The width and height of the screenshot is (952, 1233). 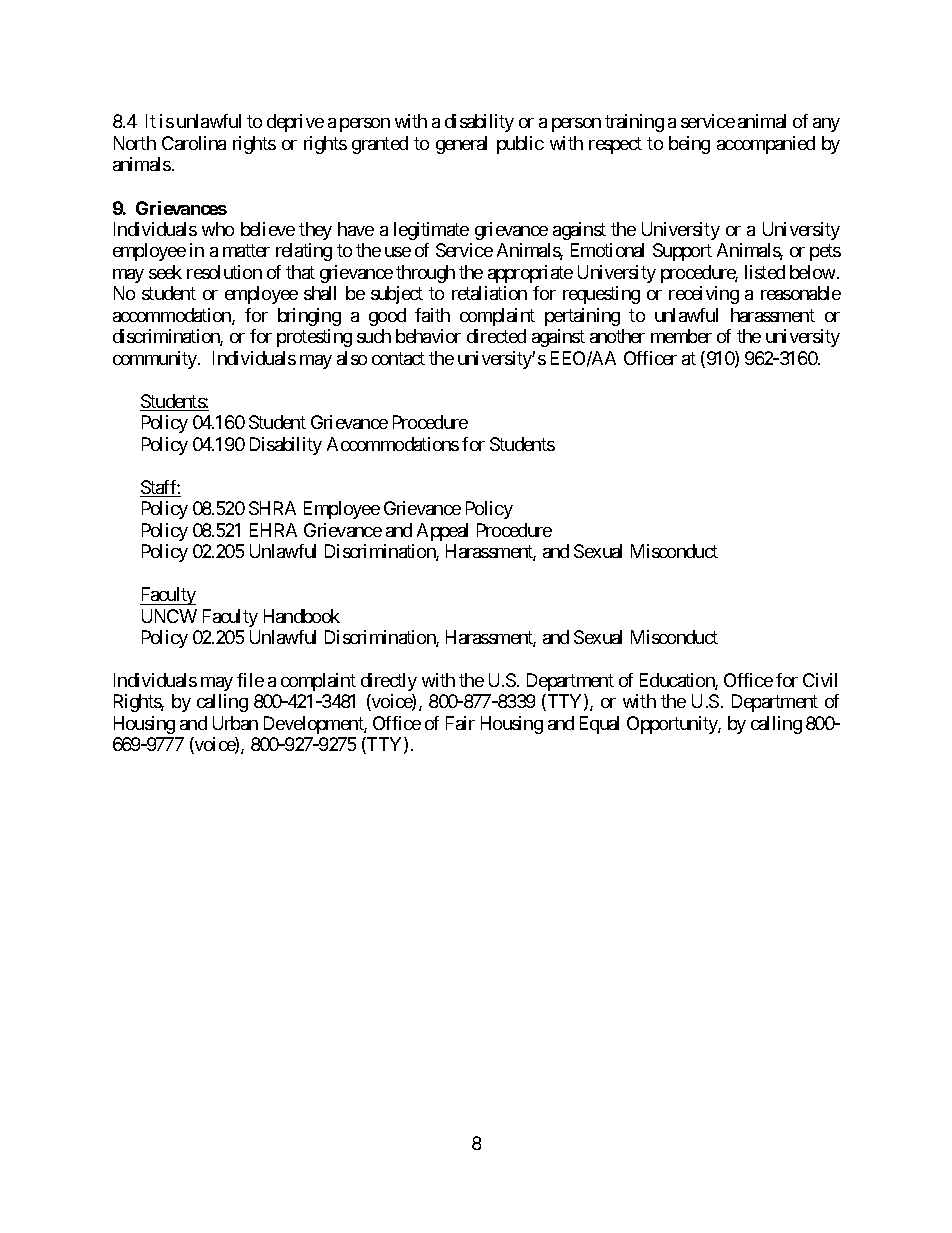 What do you see at coordinates (224, 272) in the screenshot?
I see `resolution` at bounding box center [224, 272].
